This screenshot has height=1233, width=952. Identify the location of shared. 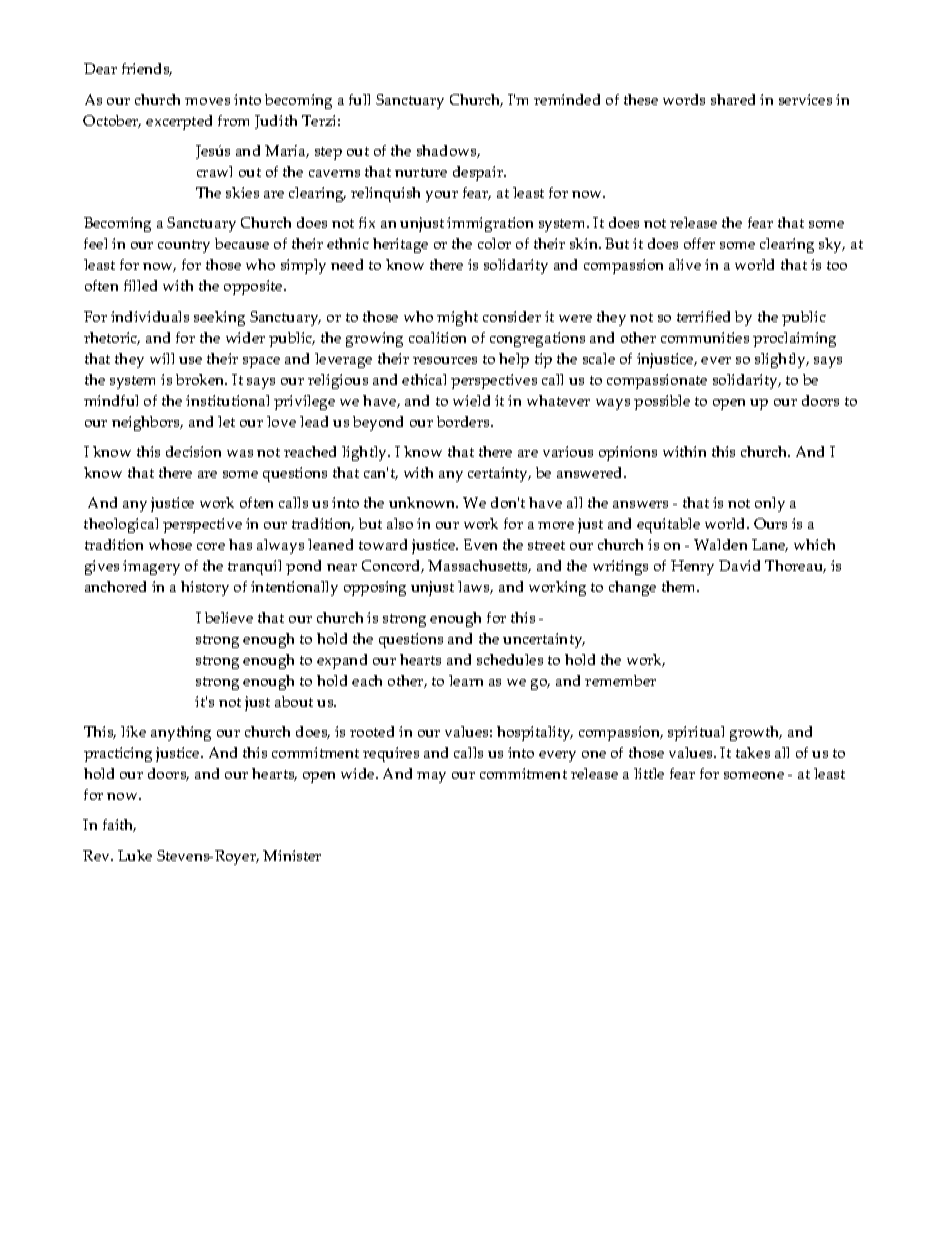
(733, 99).
